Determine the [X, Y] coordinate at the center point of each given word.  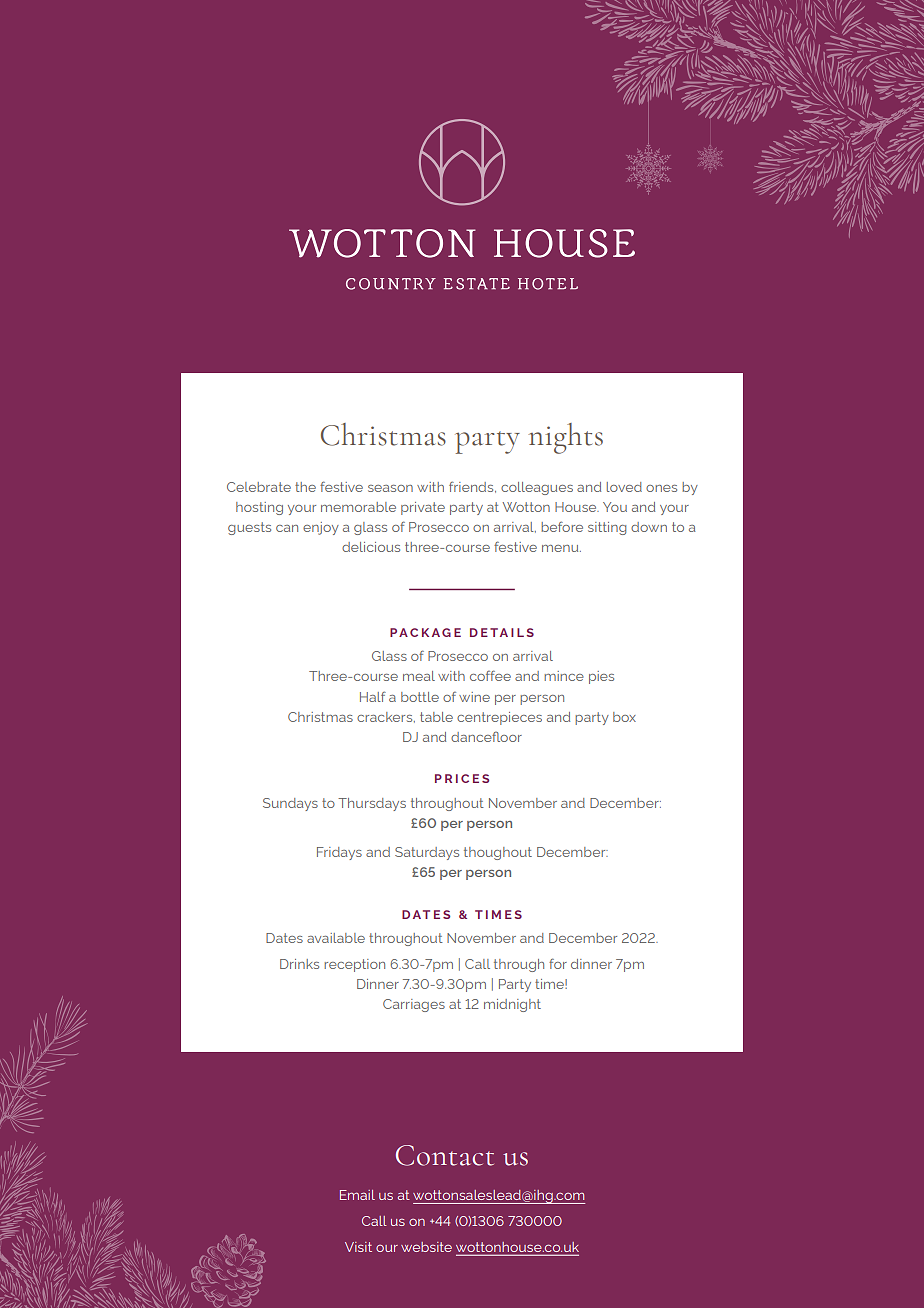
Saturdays [427, 853]
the [305, 487]
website [426, 1247]
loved [624, 487]
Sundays [290, 804]
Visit [358, 1247]
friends [472, 487]
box [624, 717]
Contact [445, 1155]
